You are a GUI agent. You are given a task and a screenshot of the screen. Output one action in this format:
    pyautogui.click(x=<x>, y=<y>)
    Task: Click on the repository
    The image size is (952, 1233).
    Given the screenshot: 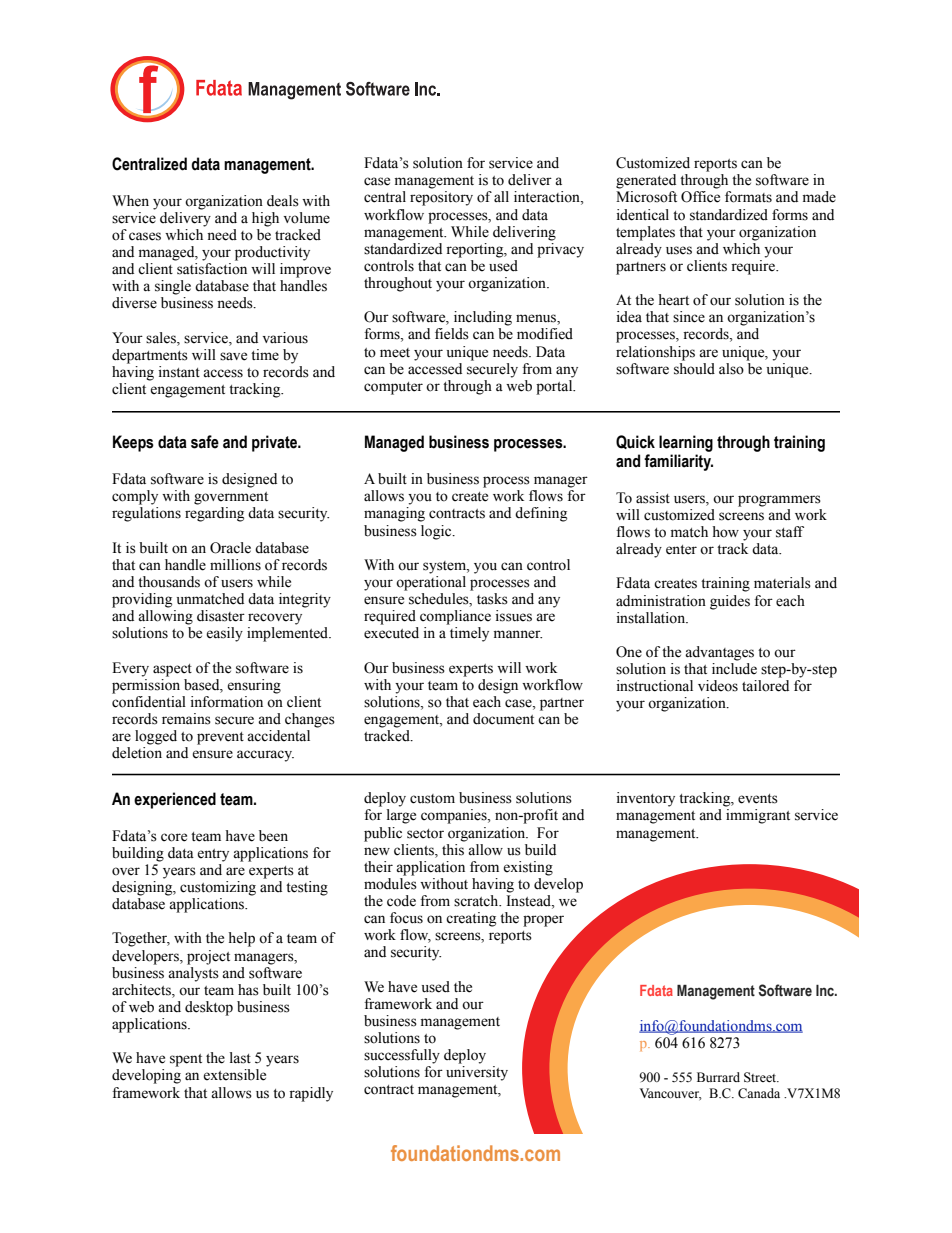 What is the action you would take?
    pyautogui.click(x=441, y=198)
